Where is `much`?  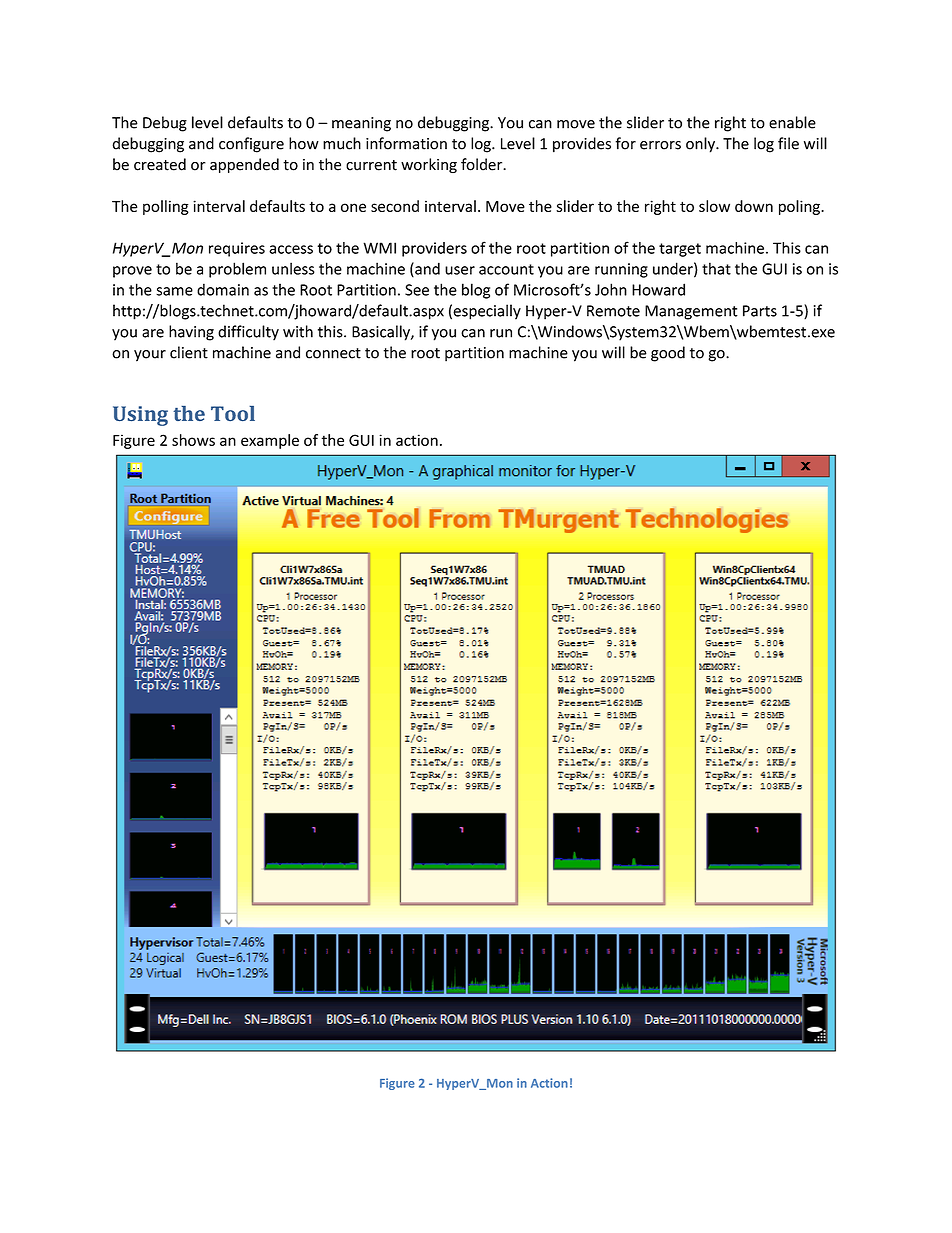
much is located at coordinates (342, 143).
